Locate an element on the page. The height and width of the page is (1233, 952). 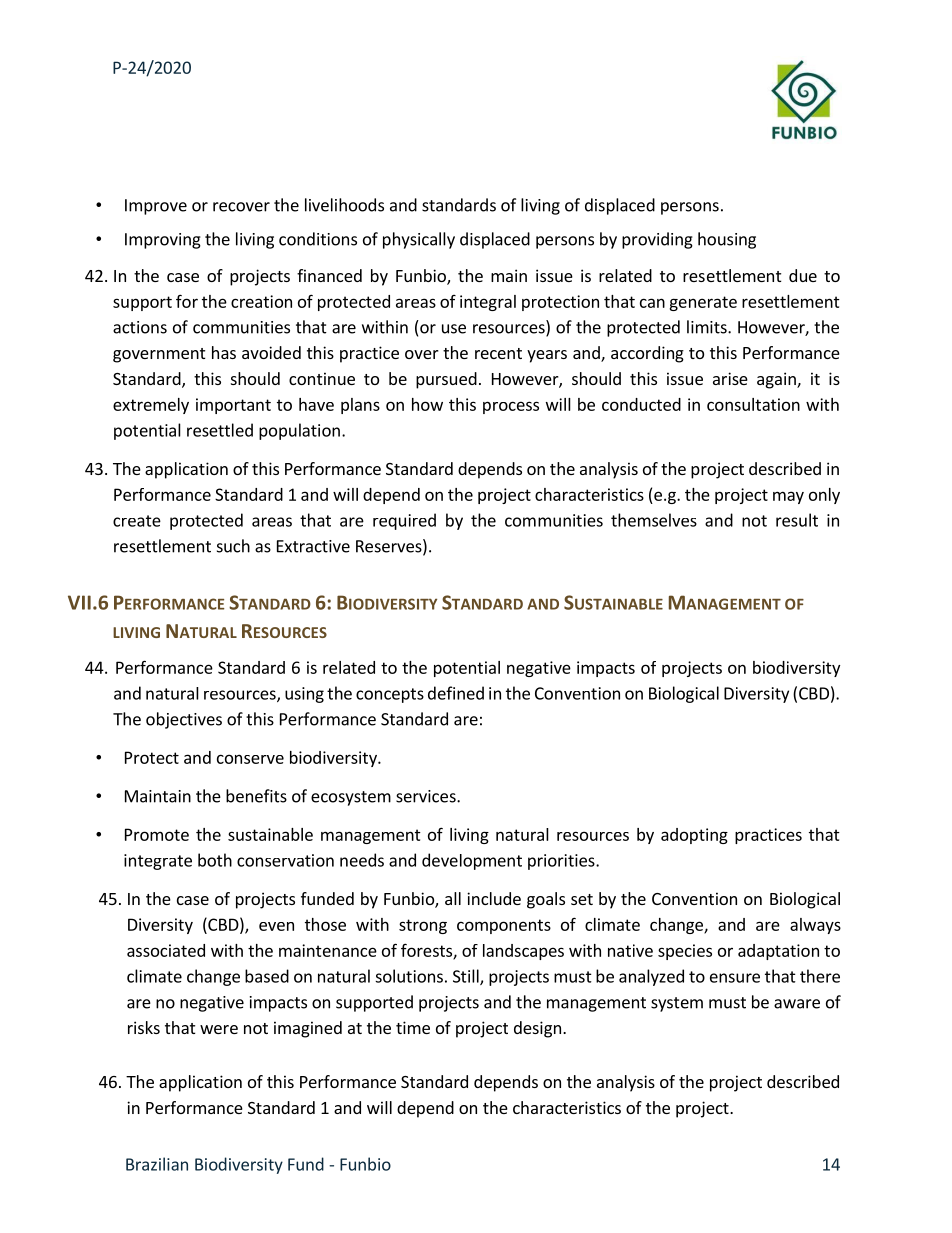
development is located at coordinates (472, 861).
